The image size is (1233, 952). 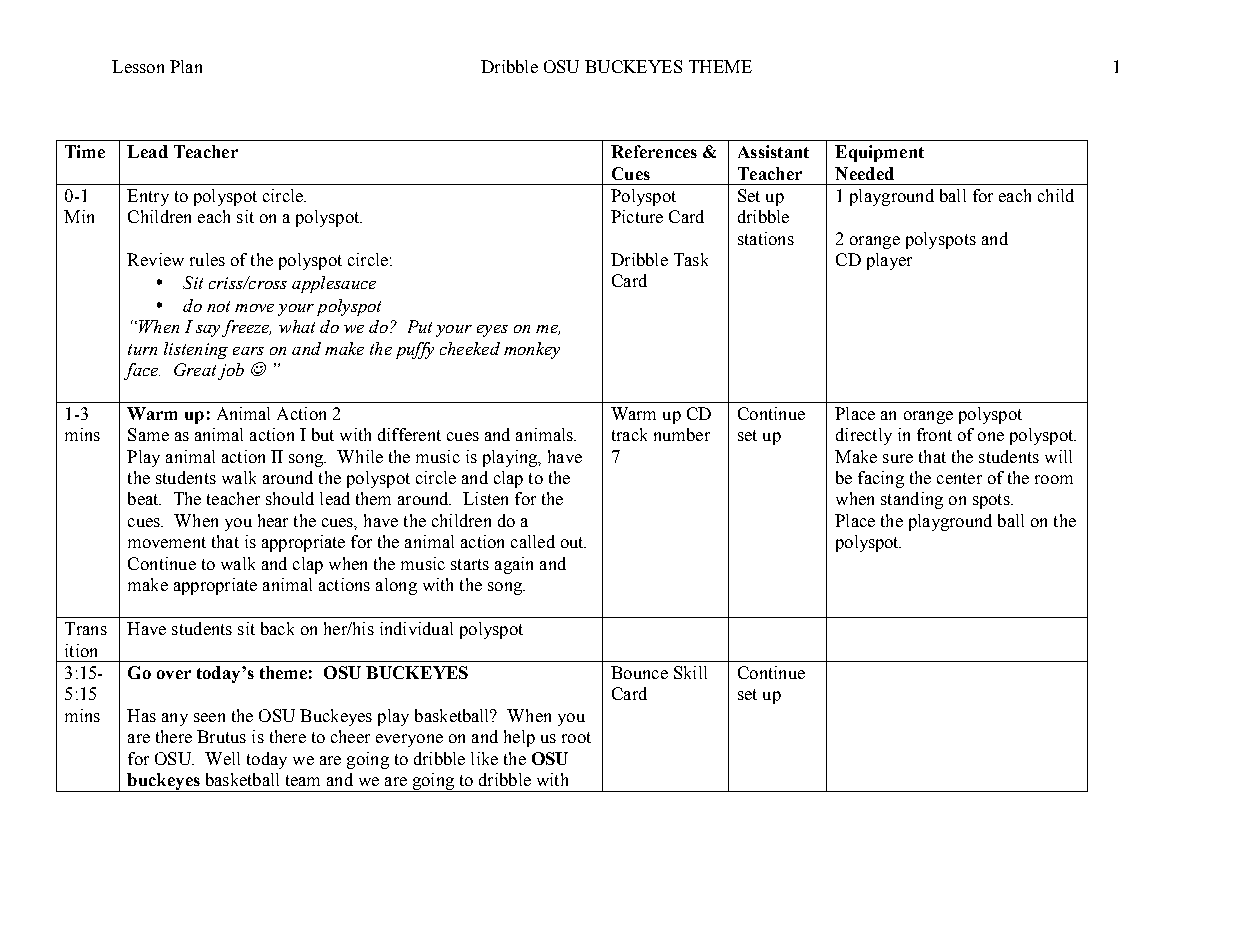 What do you see at coordinates (514, 565) in the page?
I see `again` at bounding box center [514, 565].
